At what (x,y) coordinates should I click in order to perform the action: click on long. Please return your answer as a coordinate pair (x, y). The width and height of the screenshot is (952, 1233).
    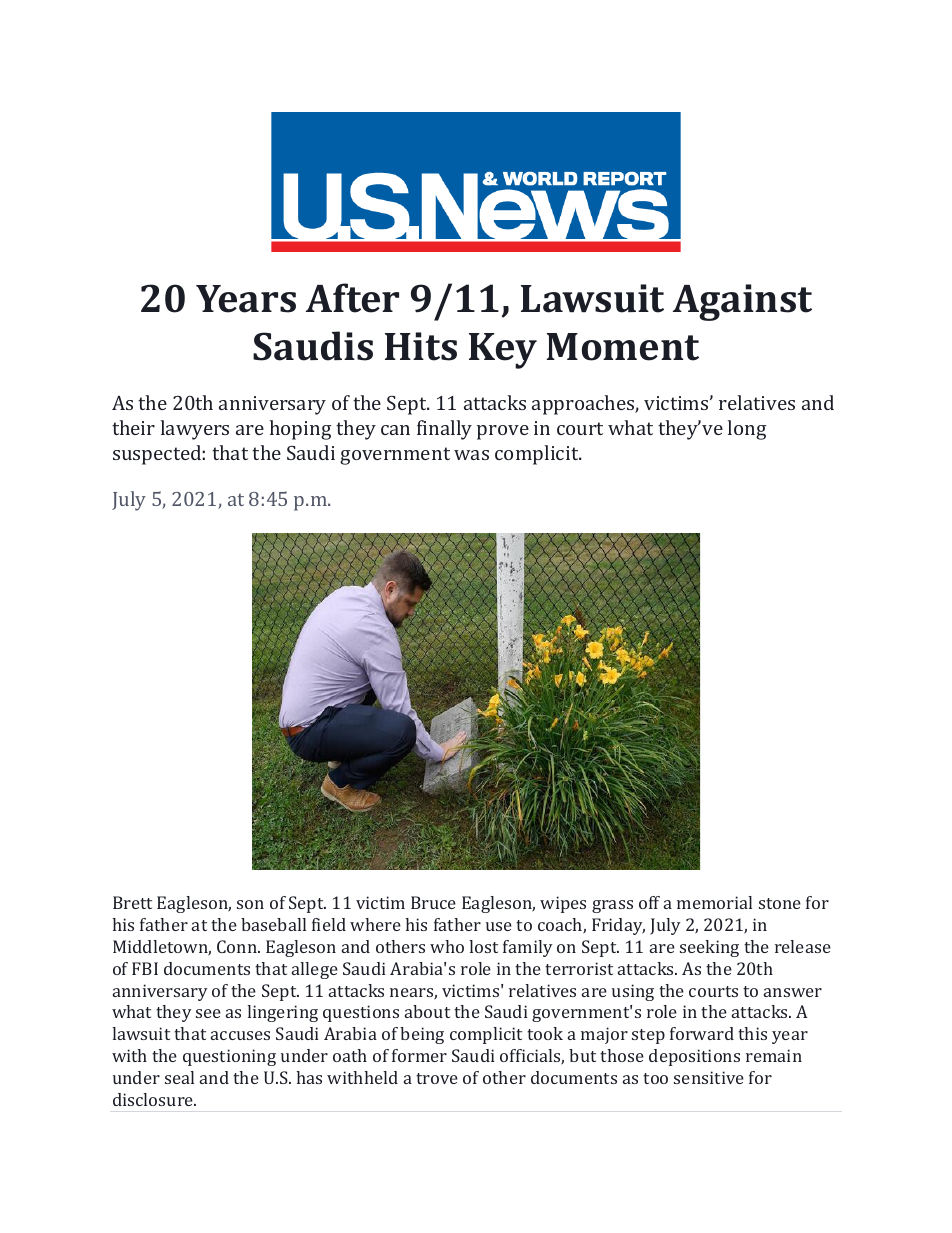
    Looking at the image, I should click on (747, 430).
